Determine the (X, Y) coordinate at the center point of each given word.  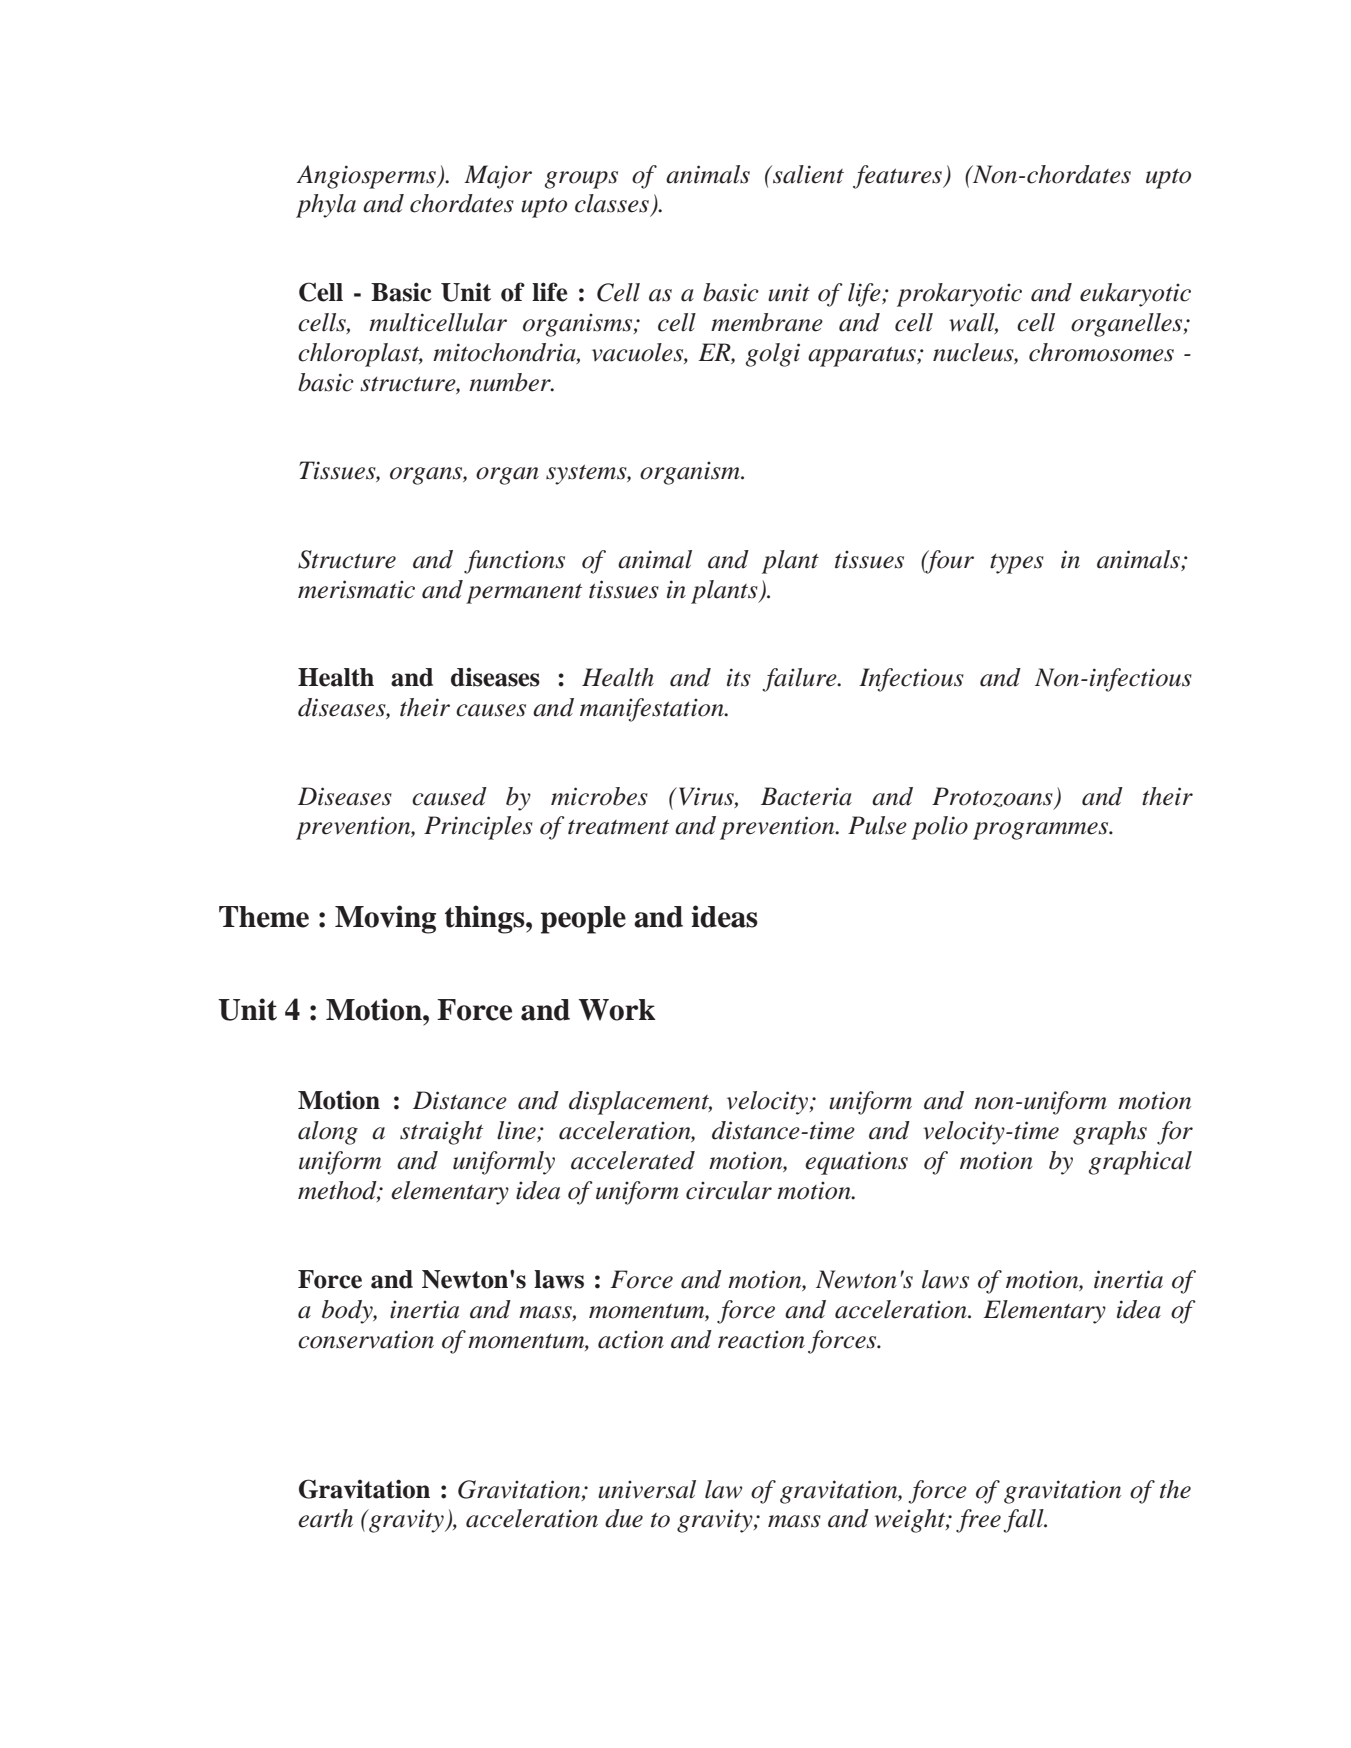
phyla (326, 206)
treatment (618, 827)
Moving (385, 919)
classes (612, 203)
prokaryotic (959, 295)
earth (325, 1518)
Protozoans (993, 798)
